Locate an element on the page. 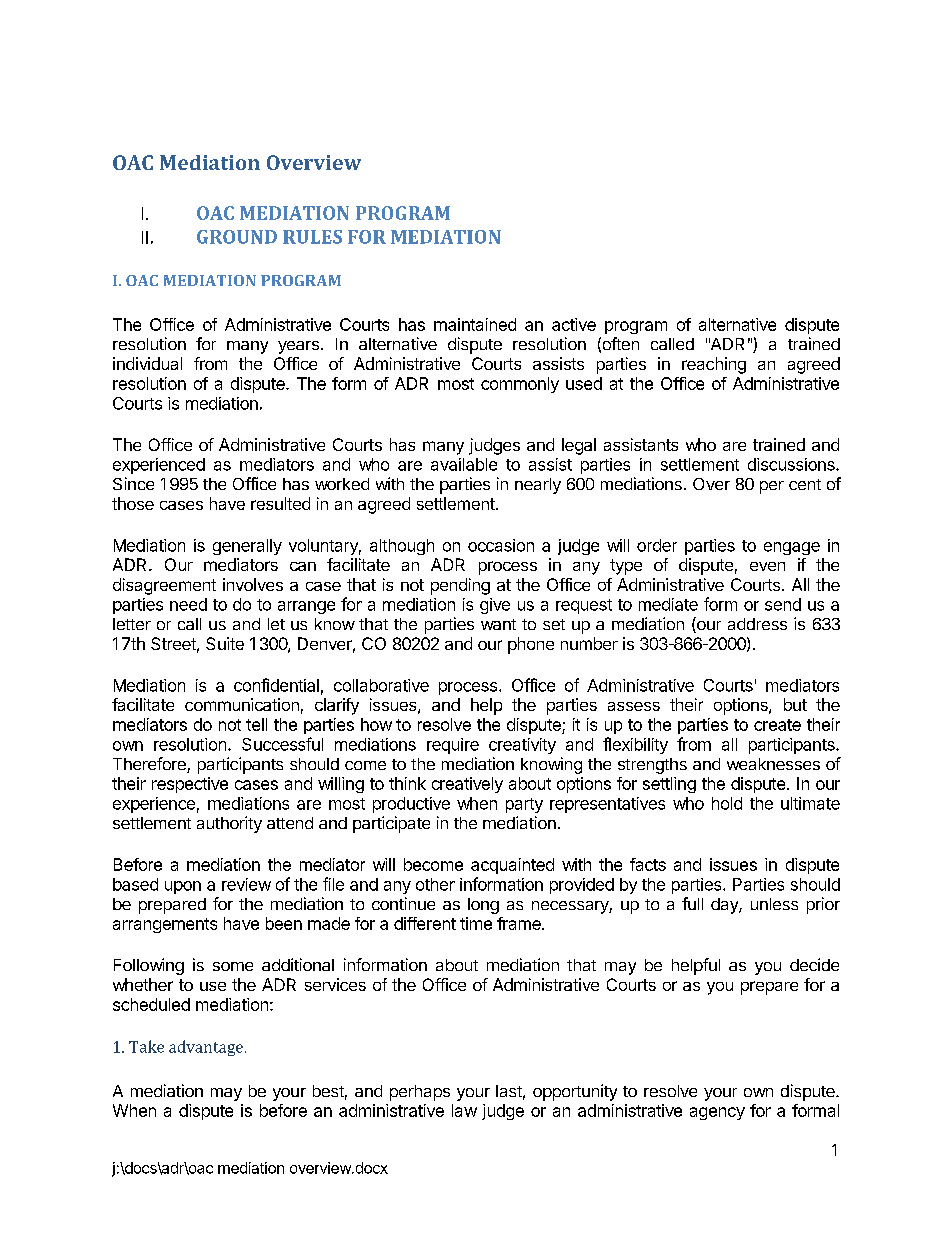 The height and width of the document is (1233, 952). scheduled is located at coordinates (151, 1004).
